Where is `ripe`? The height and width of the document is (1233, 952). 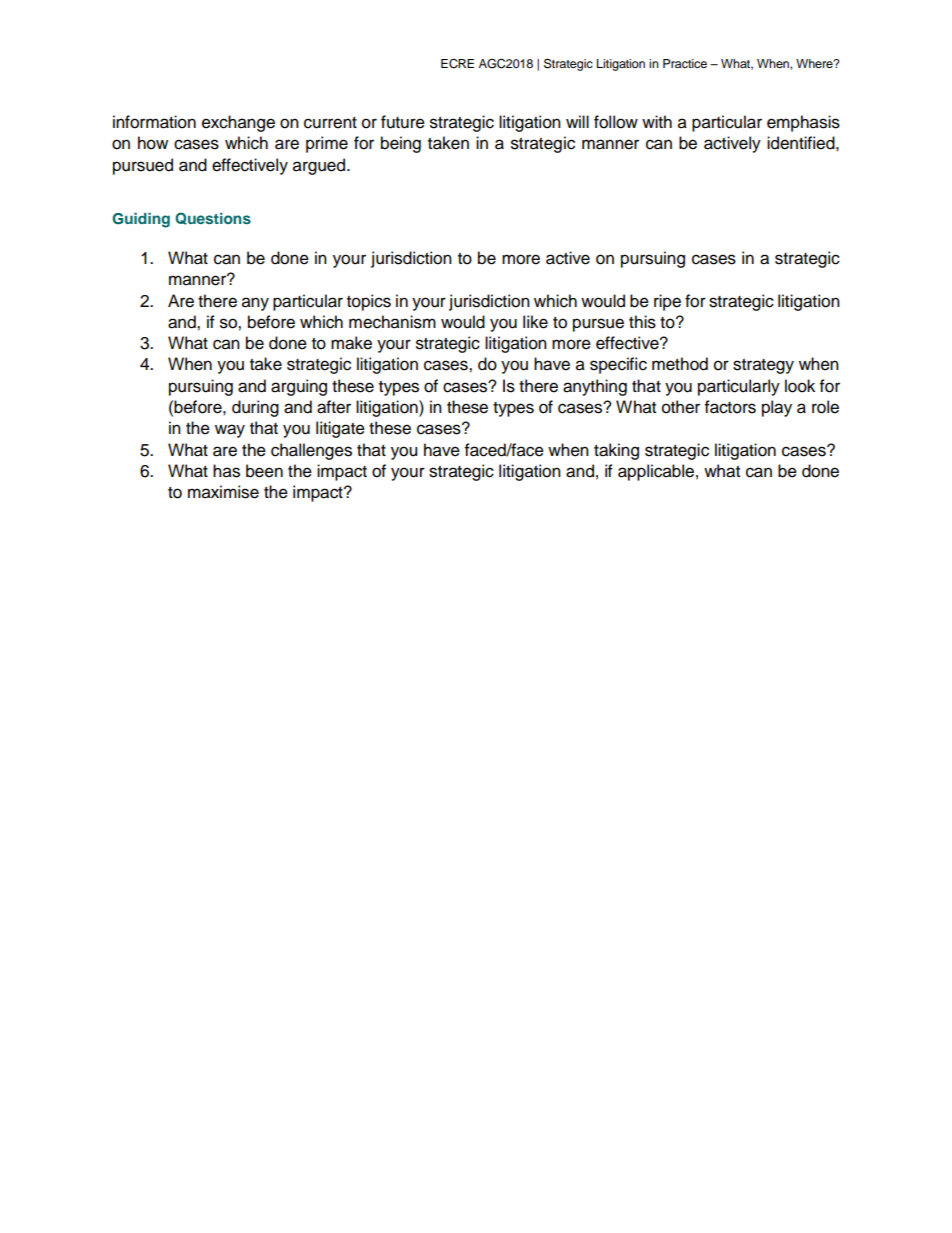 ripe is located at coordinates (667, 302).
